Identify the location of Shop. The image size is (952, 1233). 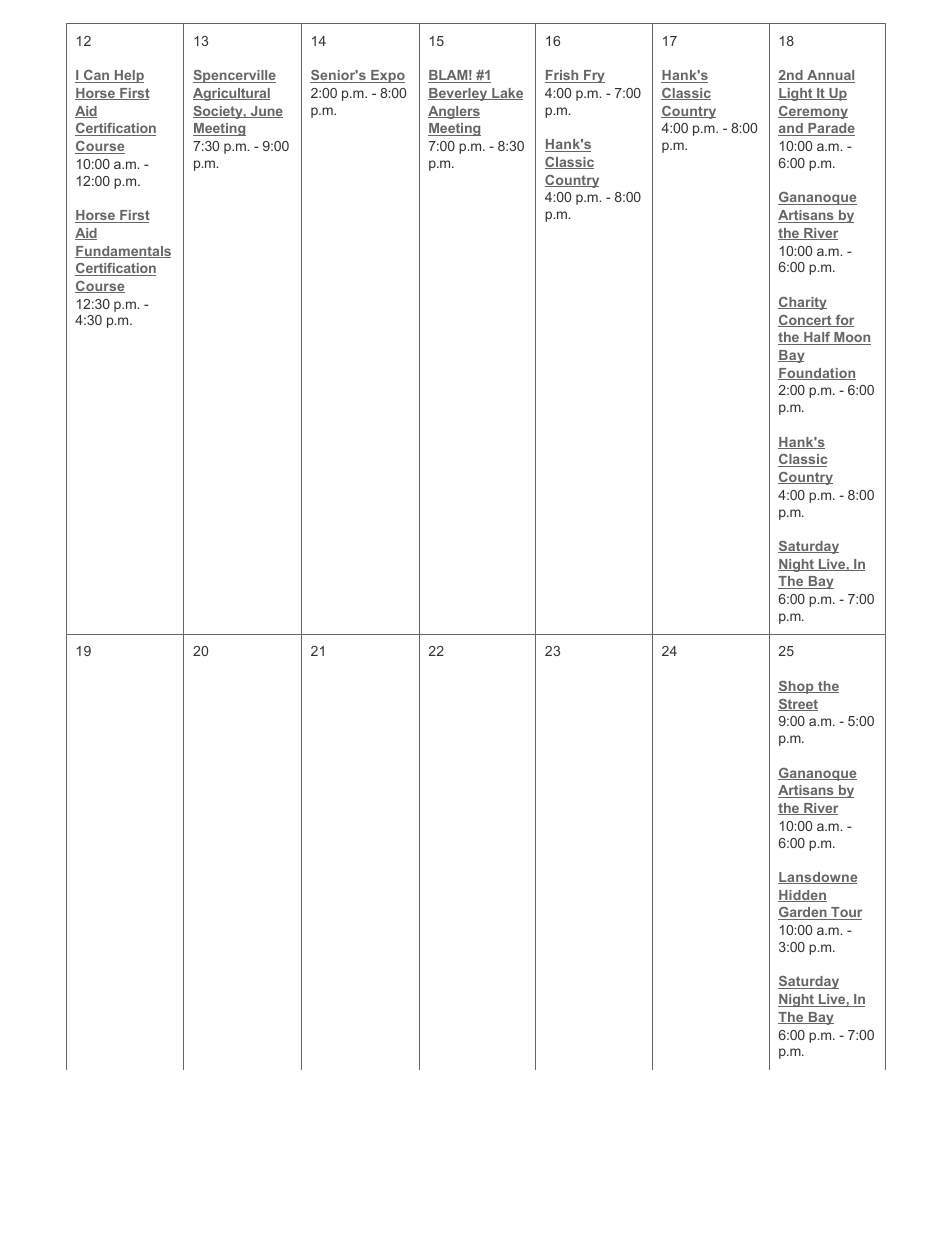
(797, 687).
